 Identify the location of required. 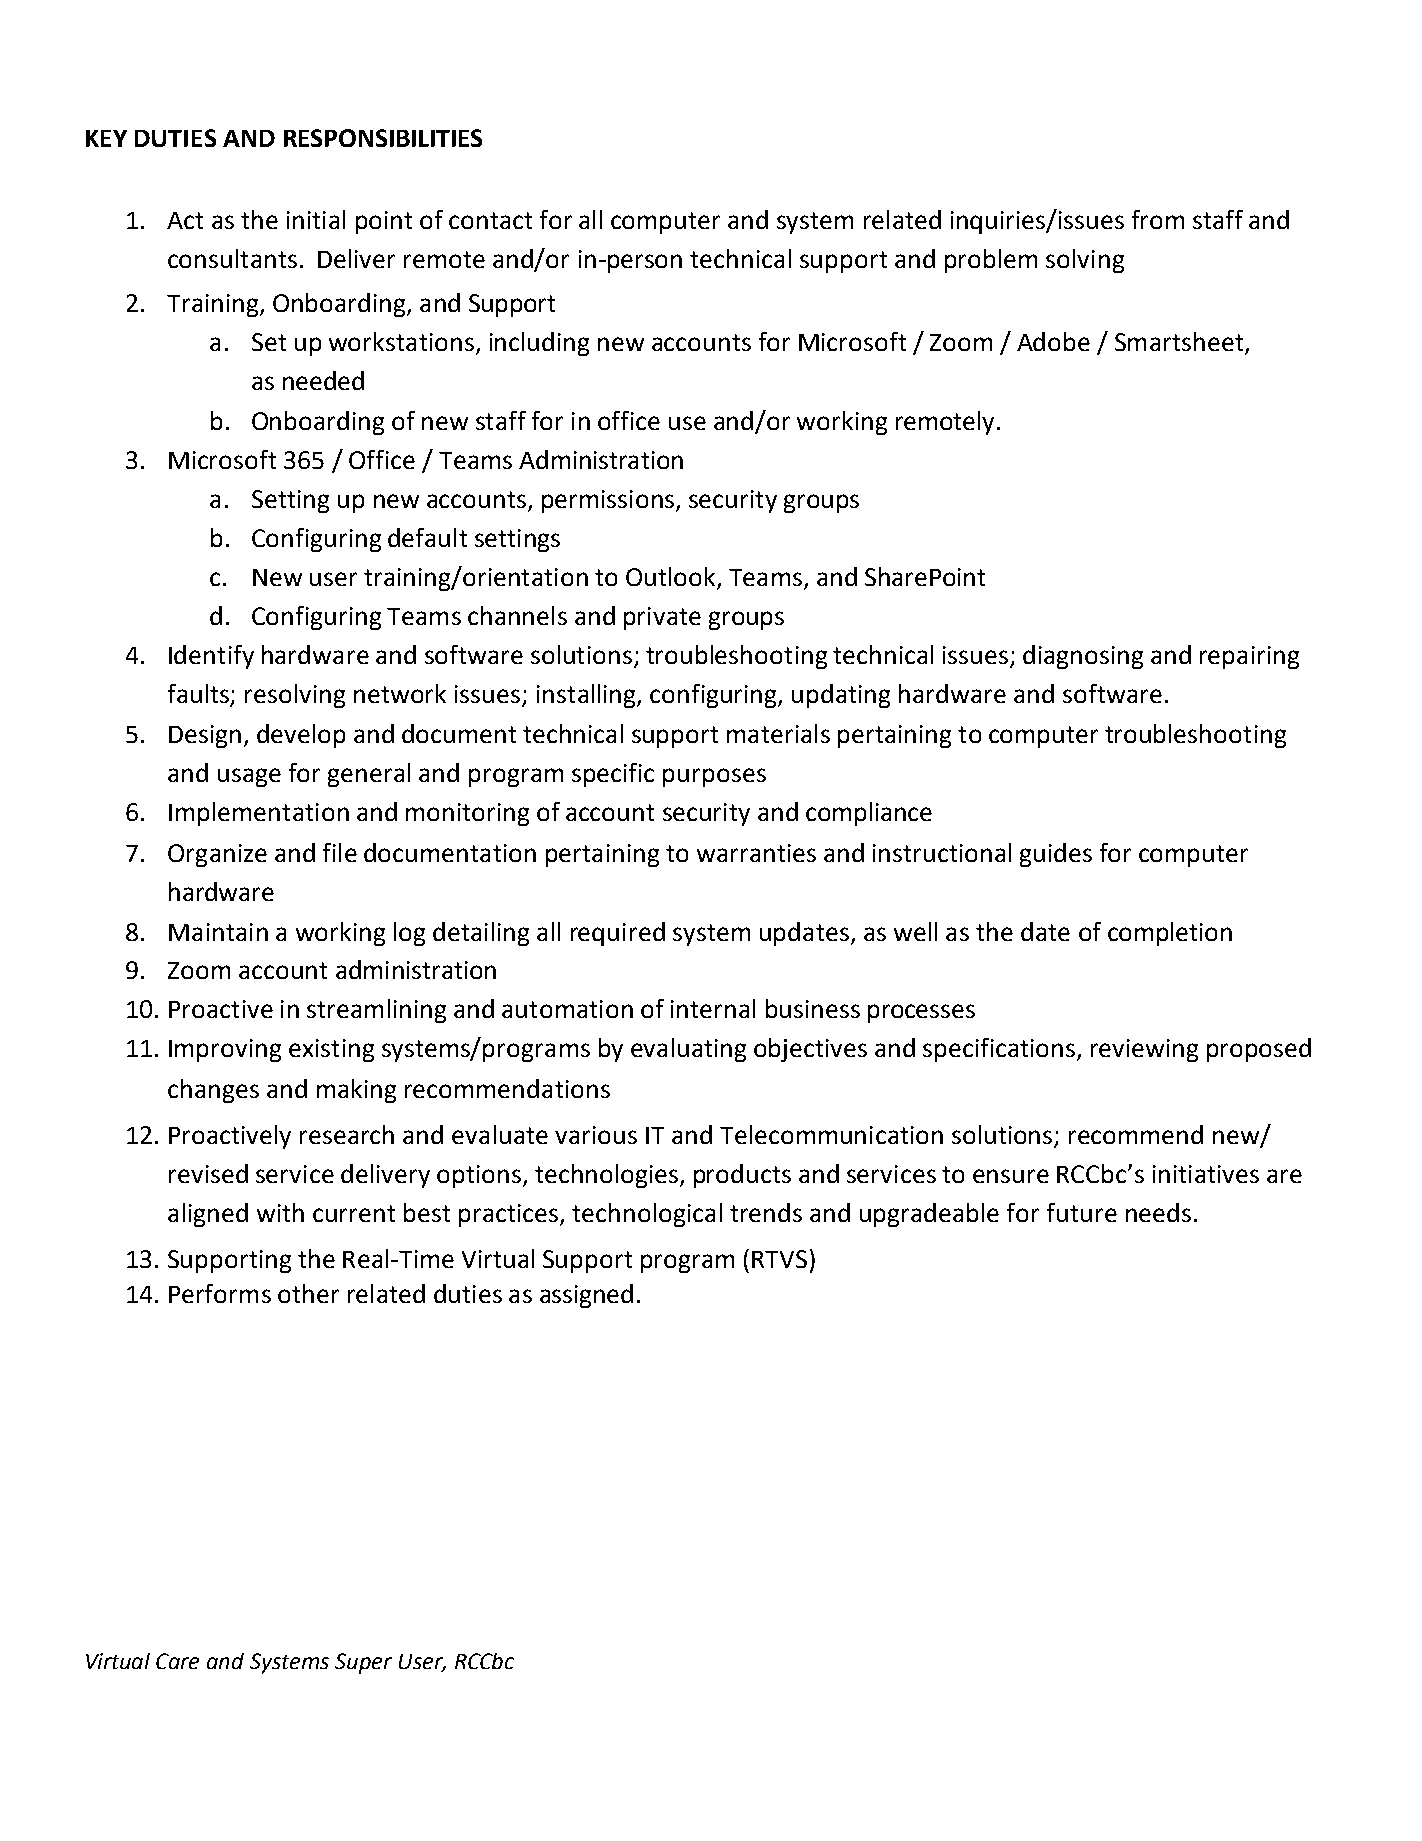
(618, 934).
